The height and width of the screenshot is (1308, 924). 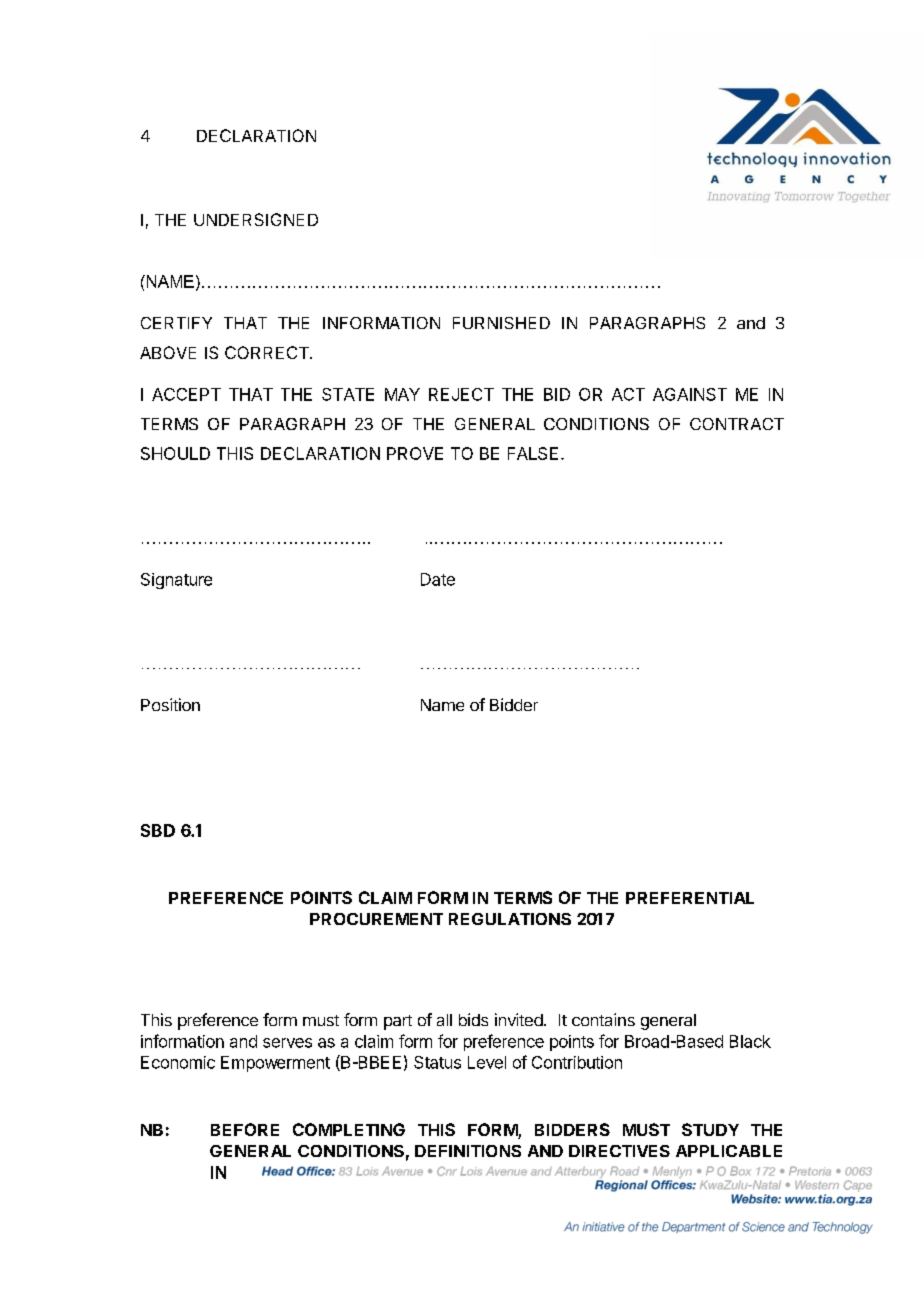 What do you see at coordinates (501, 323) in the screenshot?
I see `FURNISHED` at bounding box center [501, 323].
